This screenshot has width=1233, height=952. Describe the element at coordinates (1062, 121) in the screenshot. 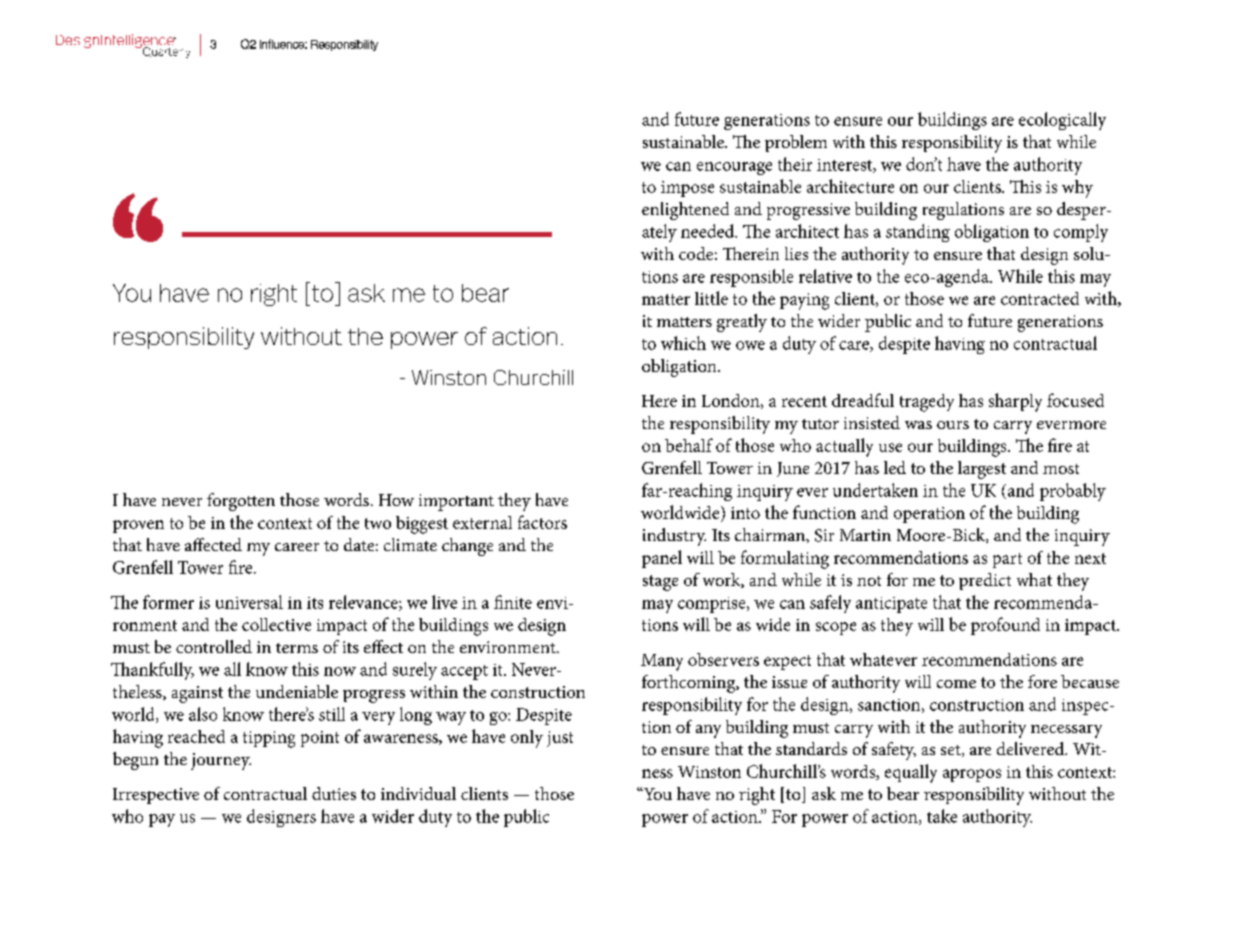

I see `ecologically` at that location.
